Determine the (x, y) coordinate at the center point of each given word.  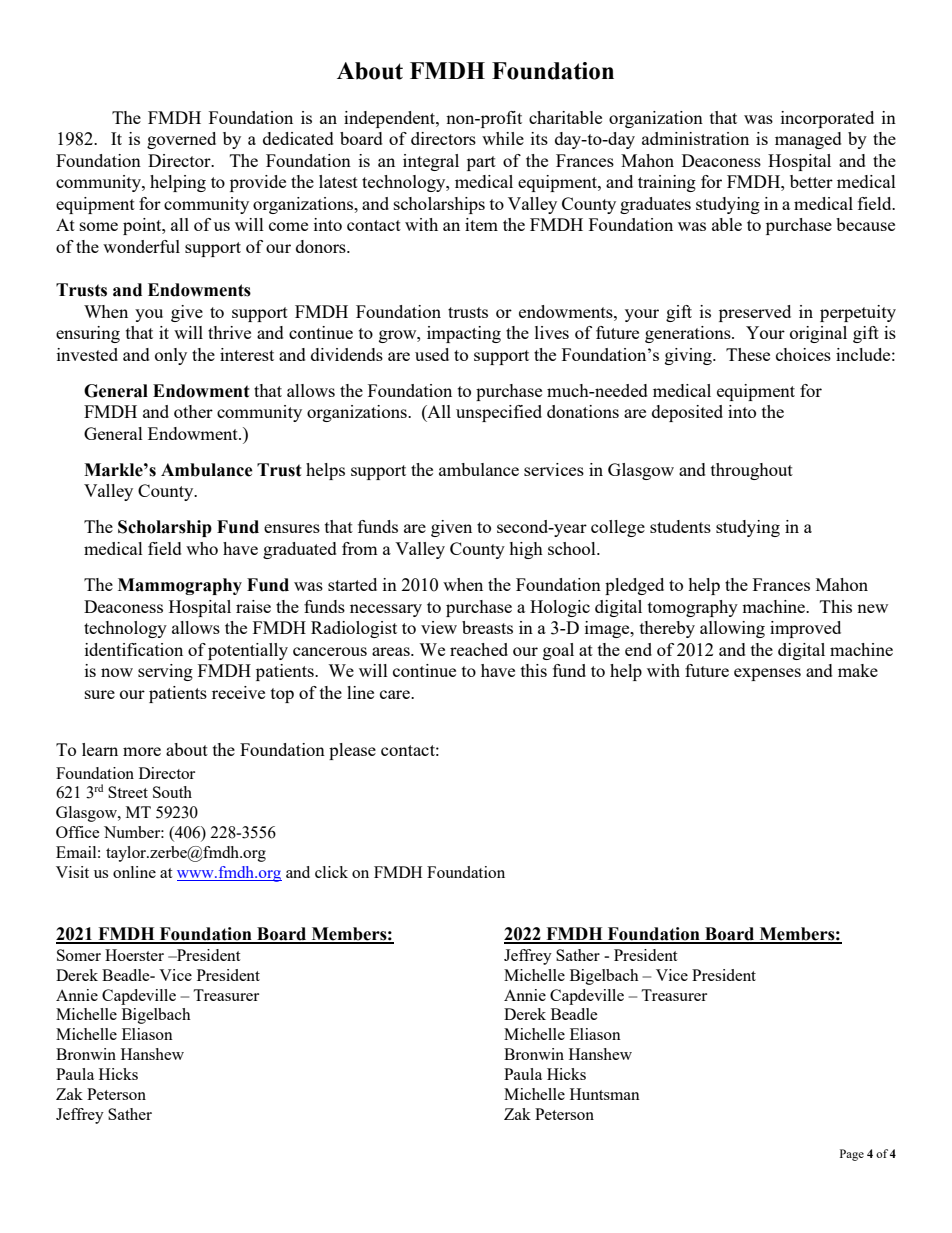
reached (479, 649)
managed (808, 140)
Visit (72, 872)
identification (134, 649)
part (481, 163)
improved (805, 629)
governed (181, 140)
